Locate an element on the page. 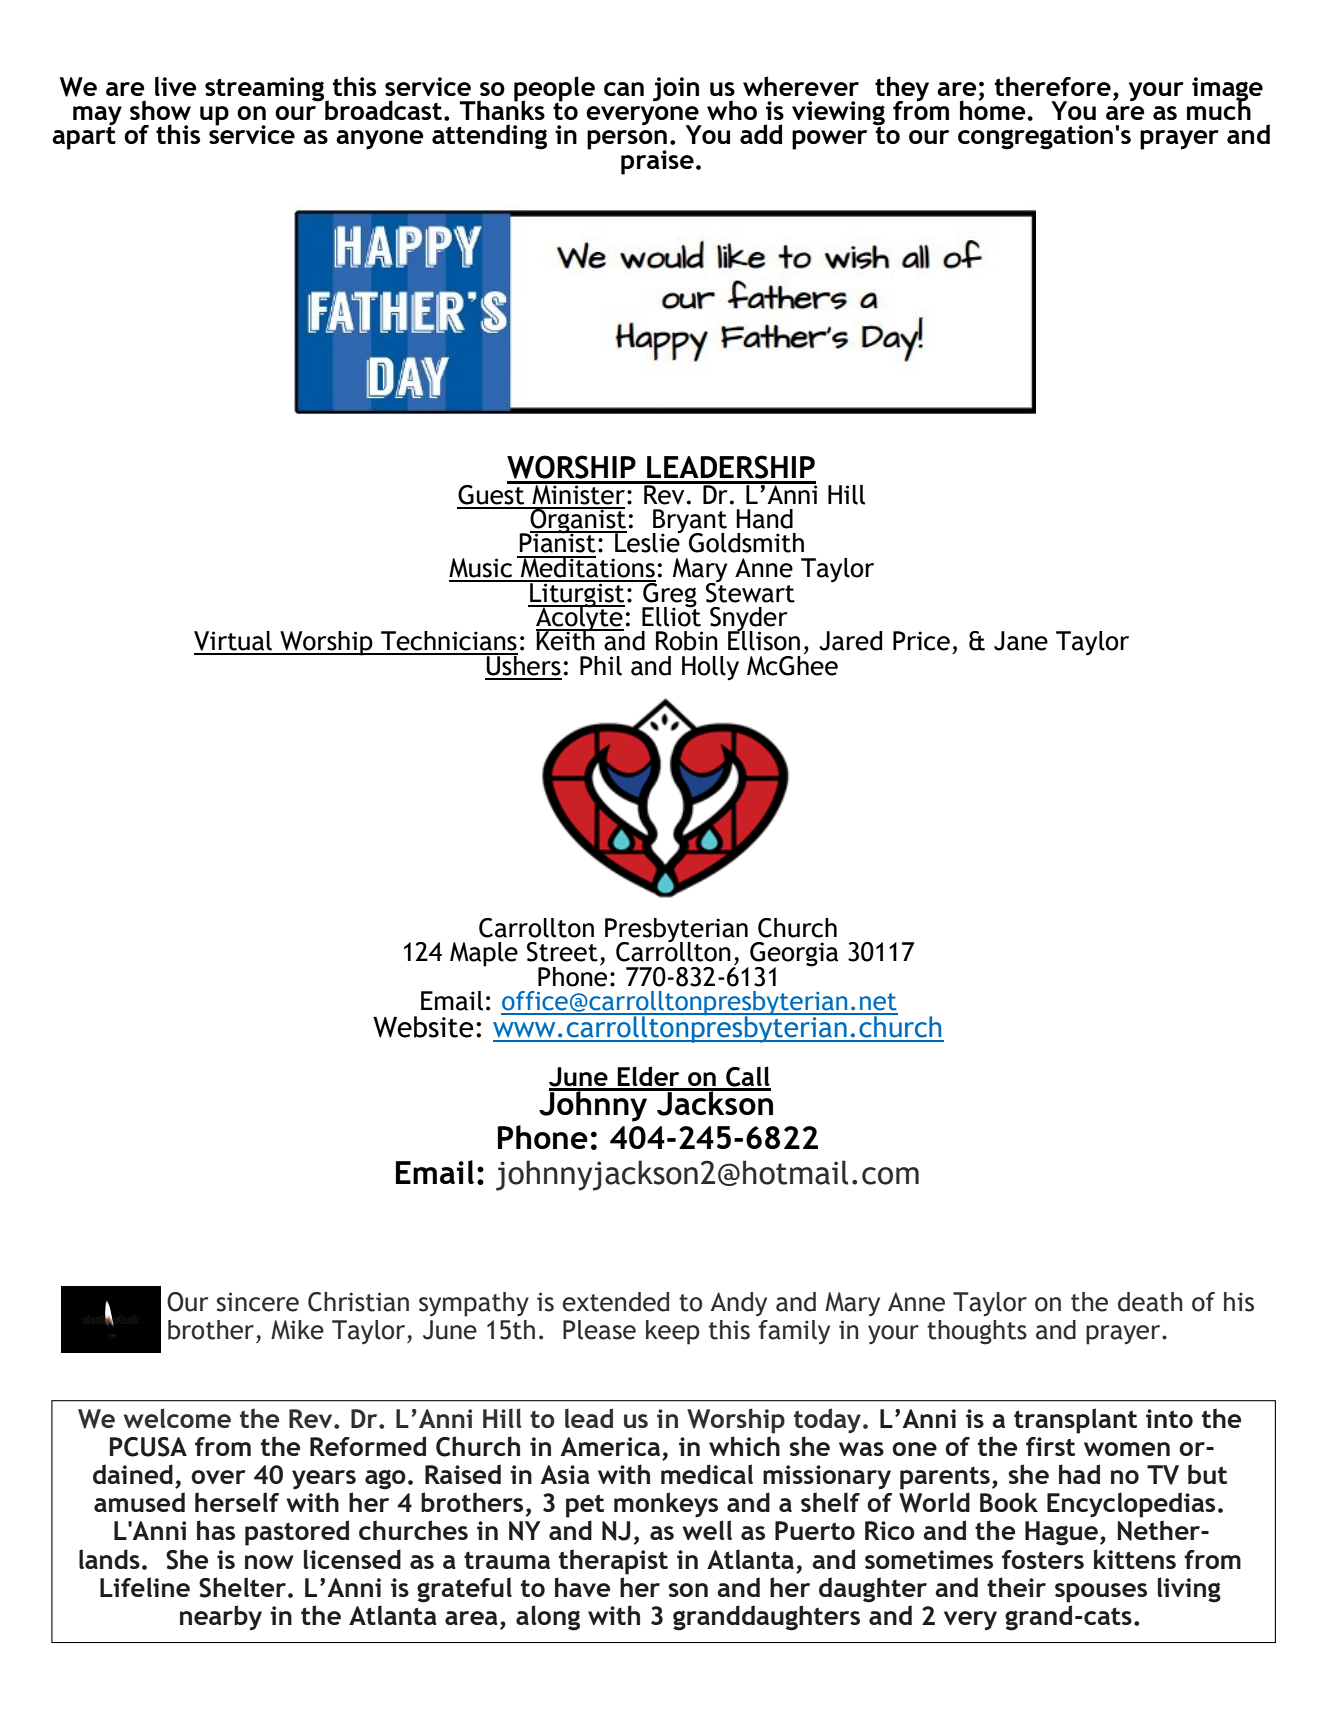  Keith is located at coordinates (566, 639).
